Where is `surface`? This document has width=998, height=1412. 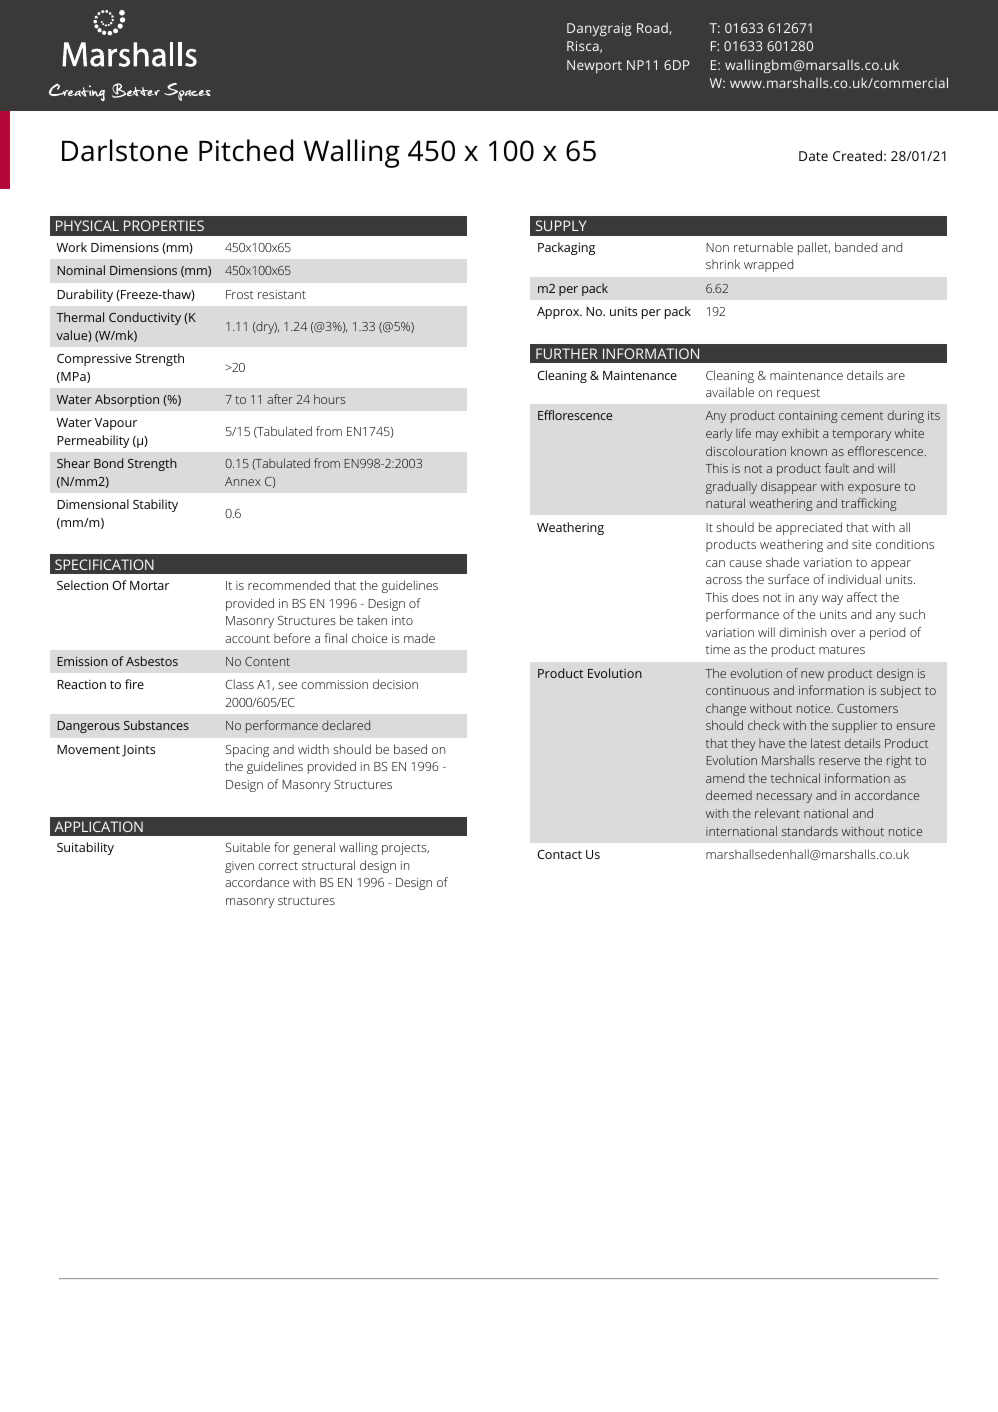
surface is located at coordinates (788, 579).
